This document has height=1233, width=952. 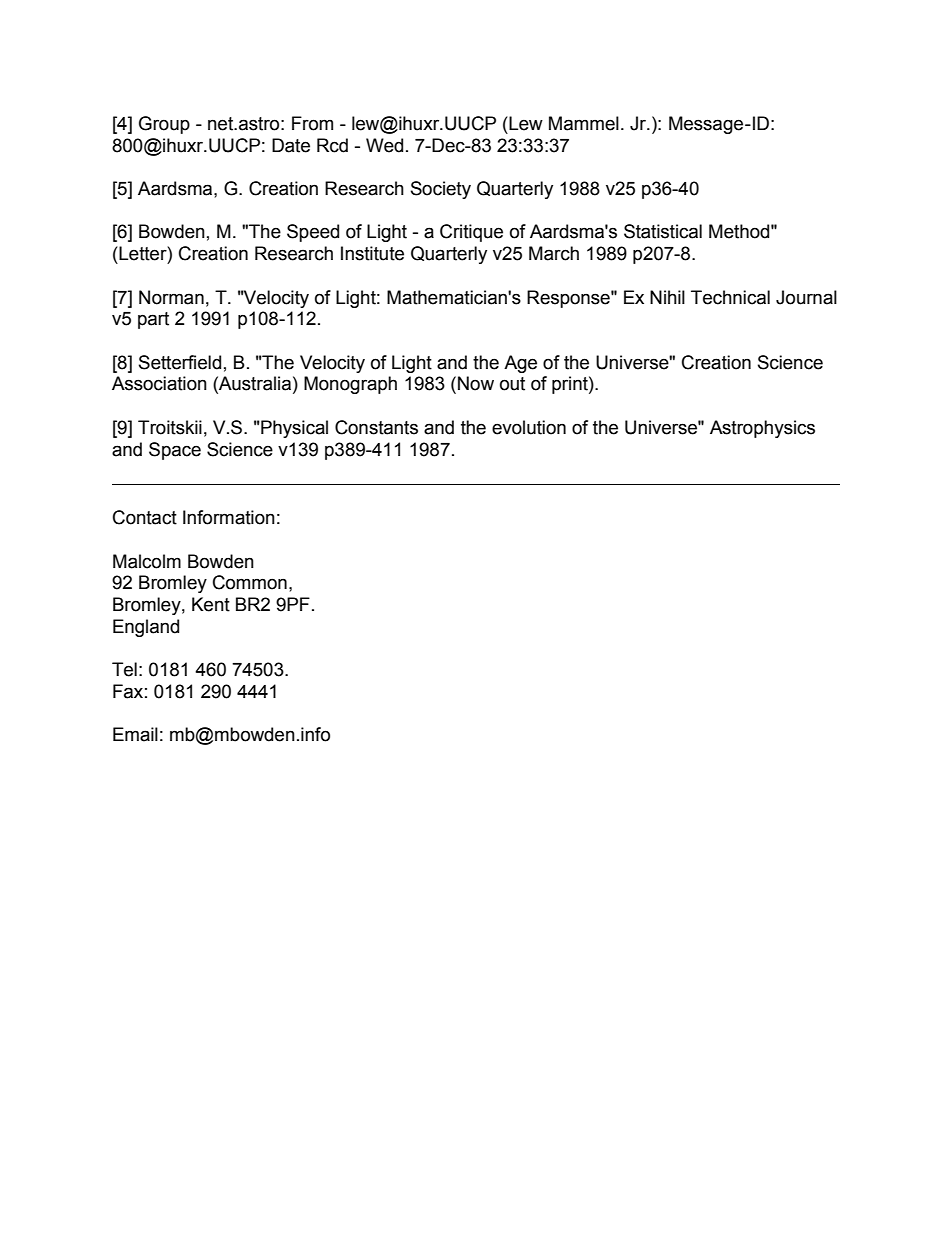 What do you see at coordinates (211, 604) in the document?
I see `Kent` at bounding box center [211, 604].
